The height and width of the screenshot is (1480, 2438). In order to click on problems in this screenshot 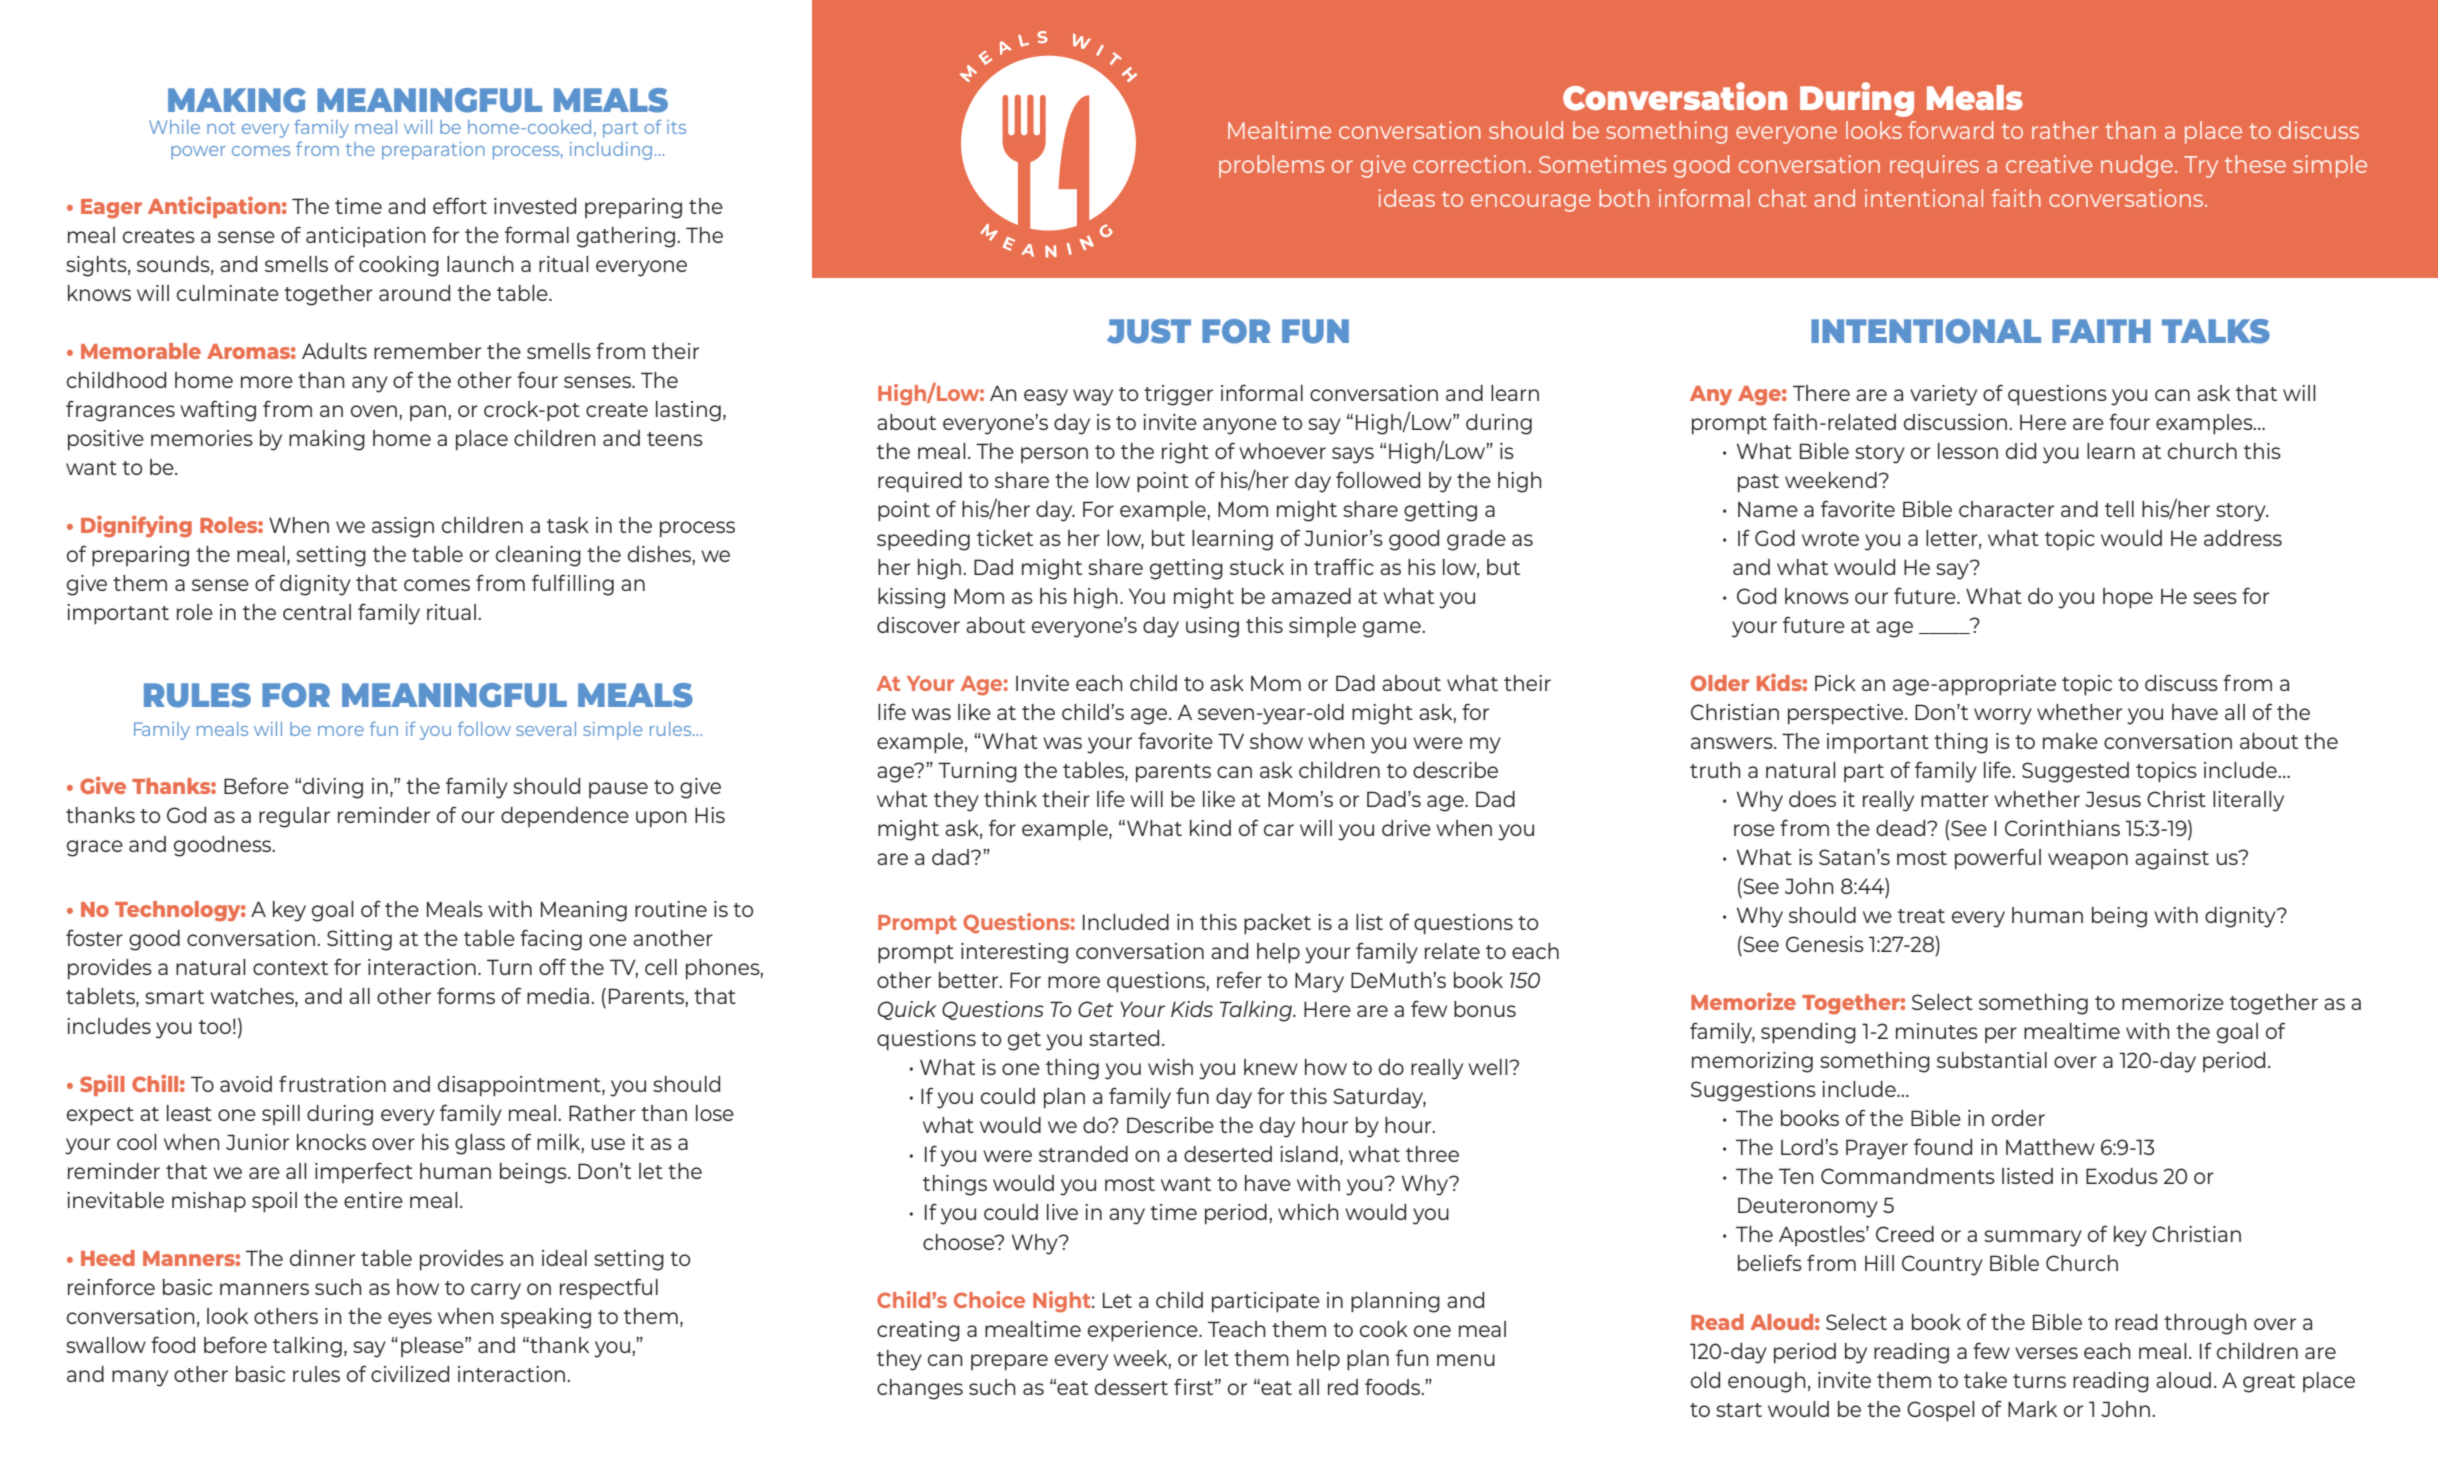, I will do `click(1271, 166)`.
